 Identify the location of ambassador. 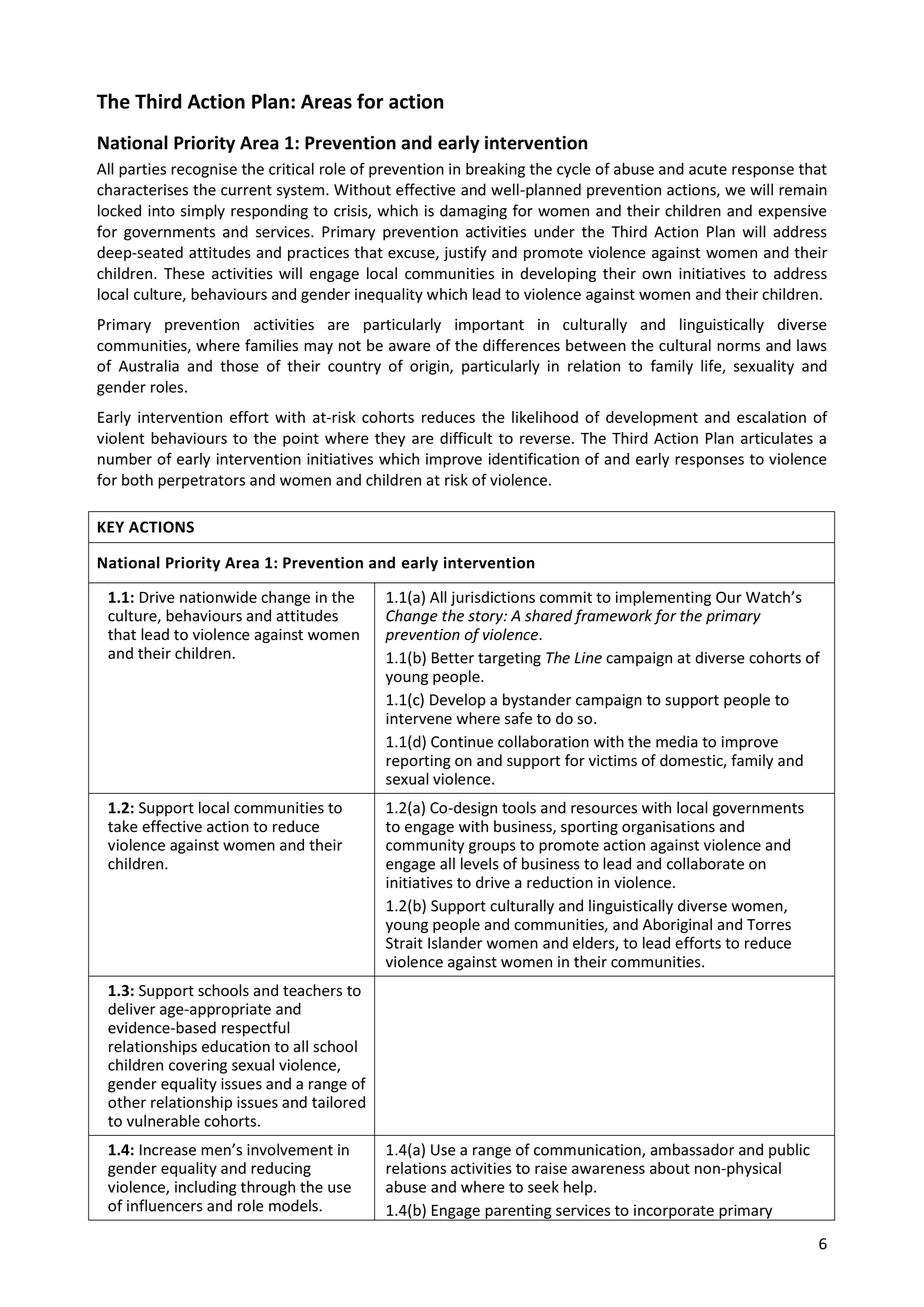
(692, 1149).
